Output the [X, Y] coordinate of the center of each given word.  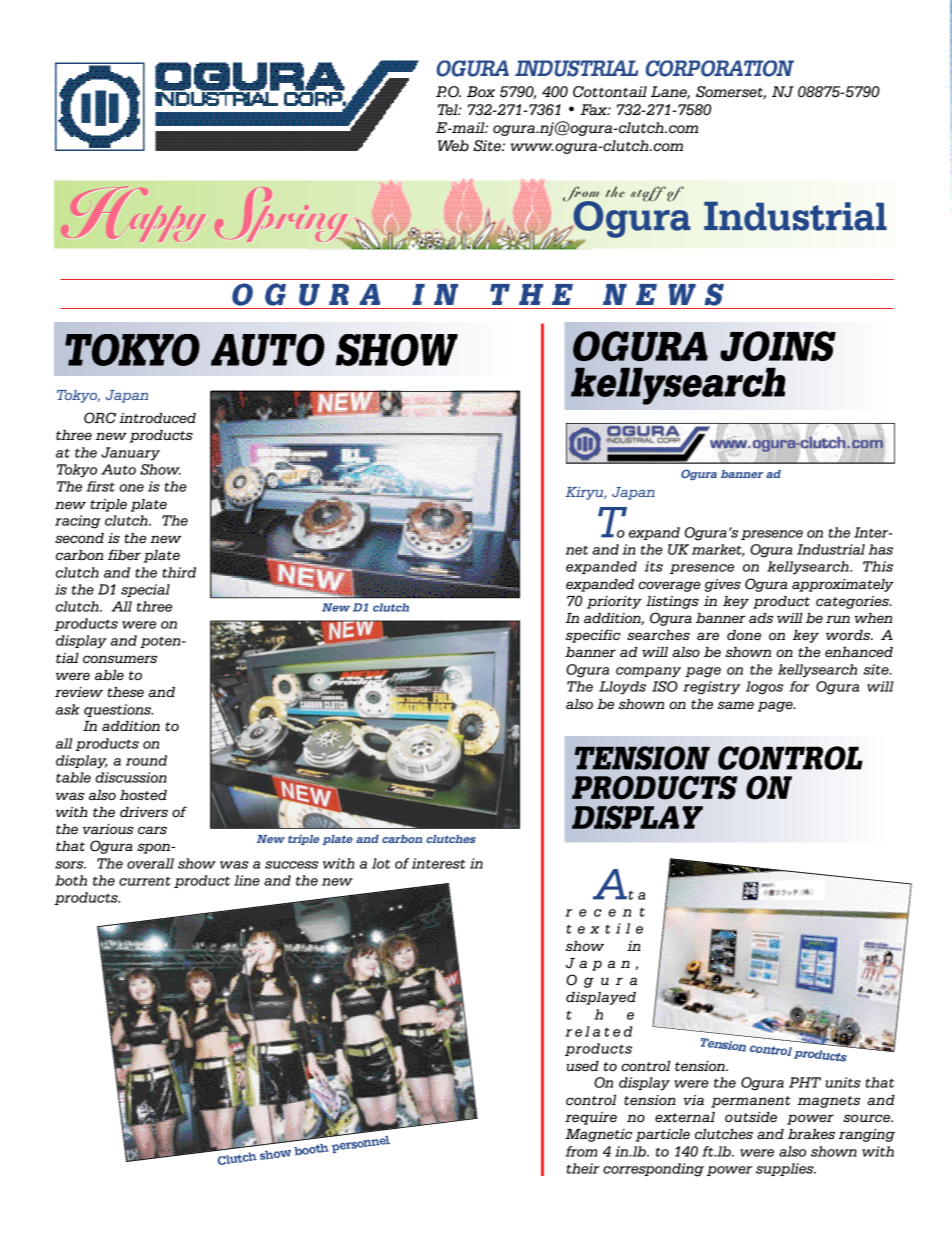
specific [593, 636]
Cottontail [610, 92]
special [145, 590]
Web [453, 146]
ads [761, 618]
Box [481, 91]
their [583, 1168]
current [145, 881]
